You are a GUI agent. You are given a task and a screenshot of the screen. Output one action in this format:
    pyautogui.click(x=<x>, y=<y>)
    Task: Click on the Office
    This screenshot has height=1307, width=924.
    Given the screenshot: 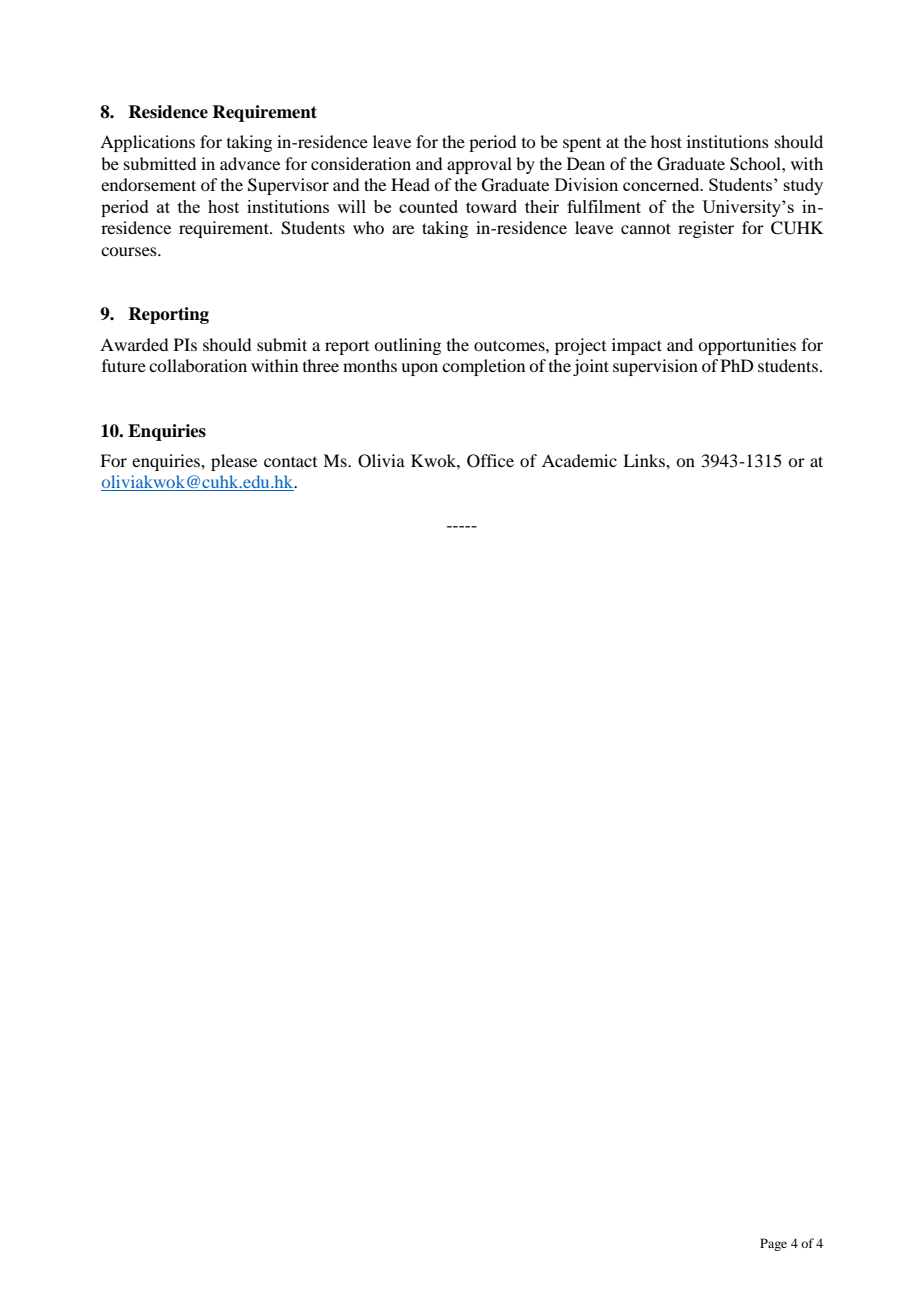 What is the action you would take?
    pyautogui.click(x=490, y=461)
